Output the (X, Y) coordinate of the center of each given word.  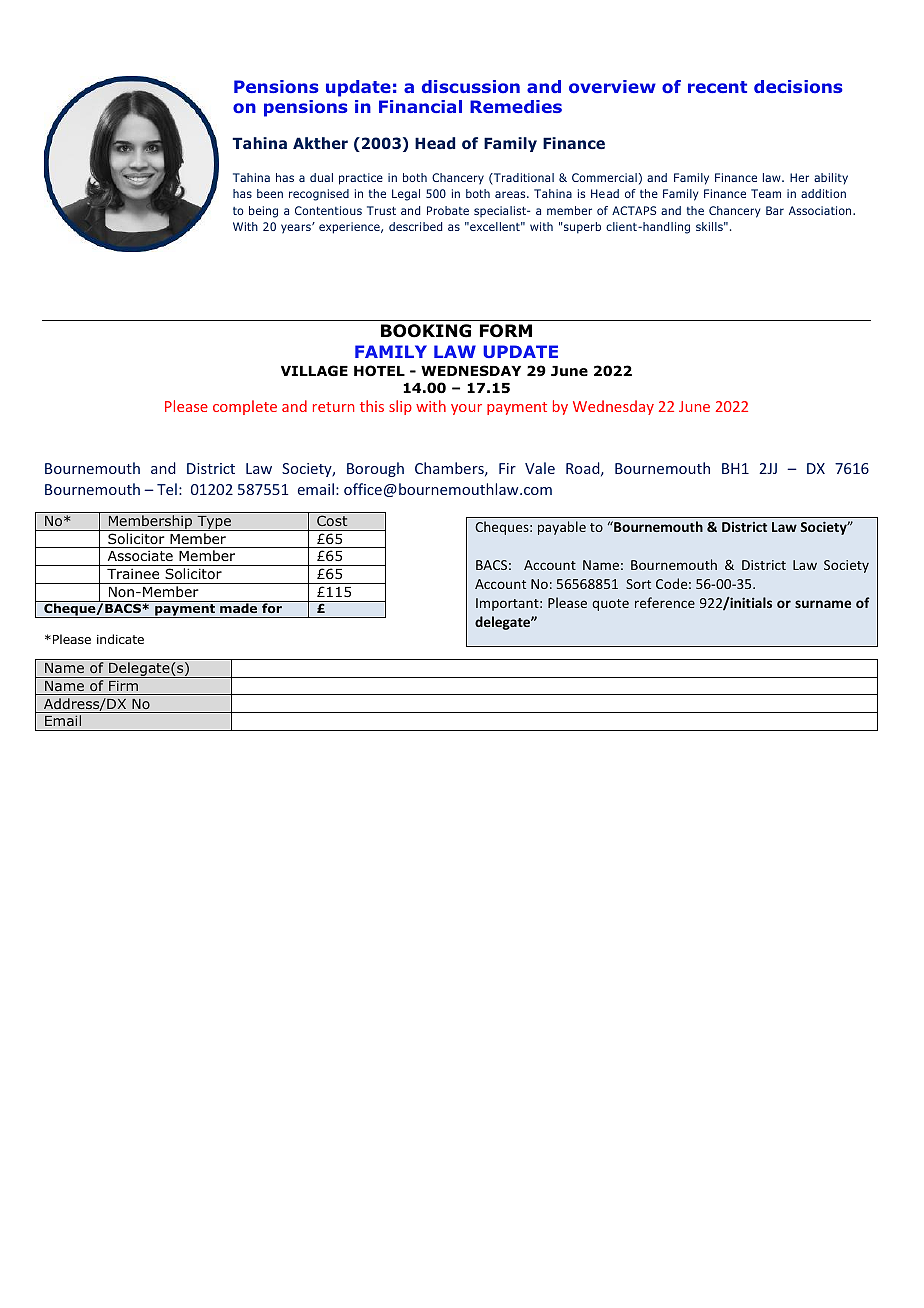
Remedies (516, 106)
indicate (120, 639)
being (263, 212)
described (415, 226)
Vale (540, 468)
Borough (375, 469)
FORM (506, 331)
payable (562, 528)
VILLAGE (314, 371)
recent (717, 87)
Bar (775, 210)
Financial (420, 106)
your (466, 409)
